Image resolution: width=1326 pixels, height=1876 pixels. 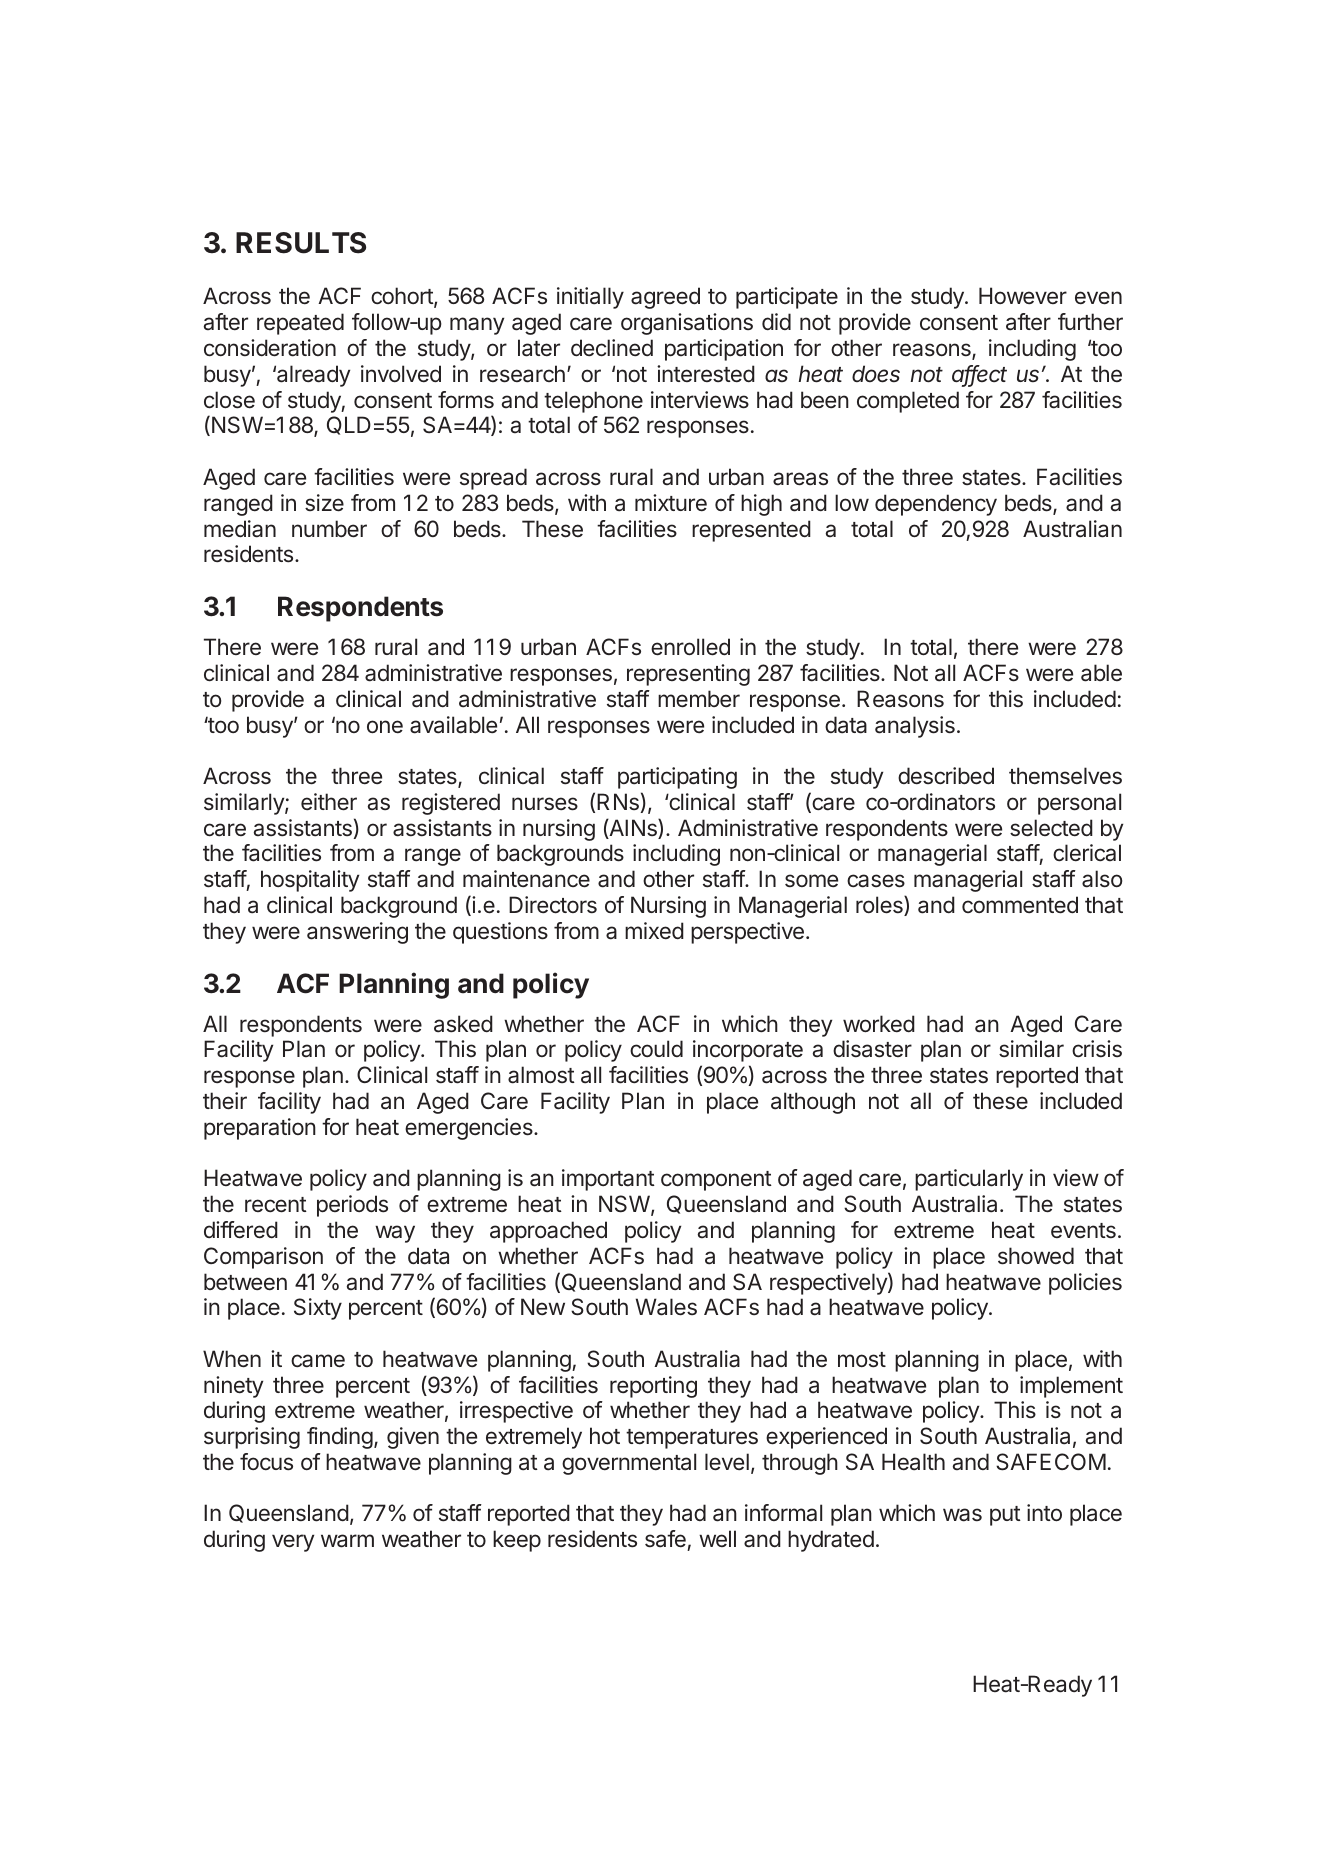 What do you see at coordinates (347, 1541) in the screenshot?
I see `warm` at bounding box center [347, 1541].
